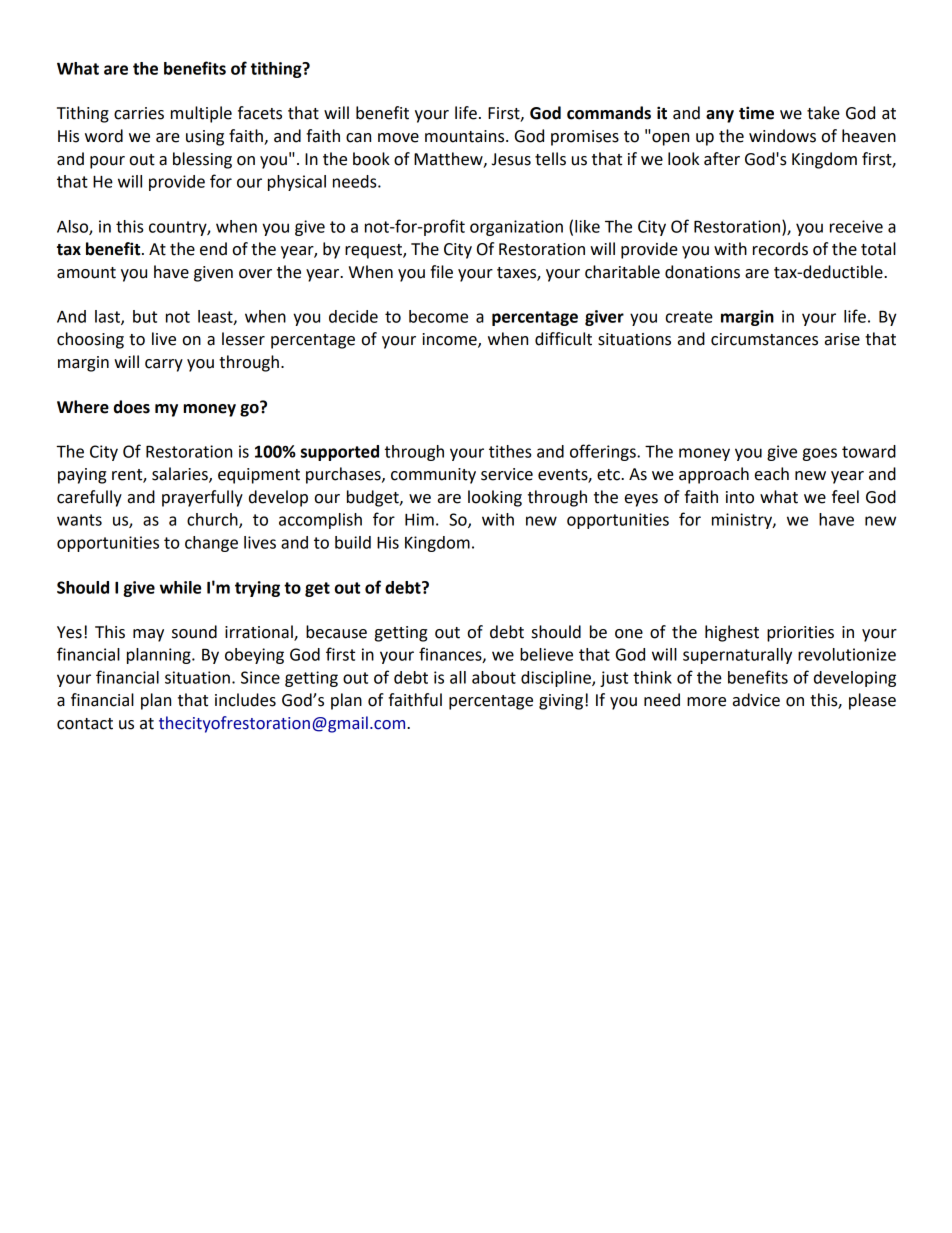  What do you see at coordinates (782, 136) in the page?
I see `windows` at bounding box center [782, 136].
